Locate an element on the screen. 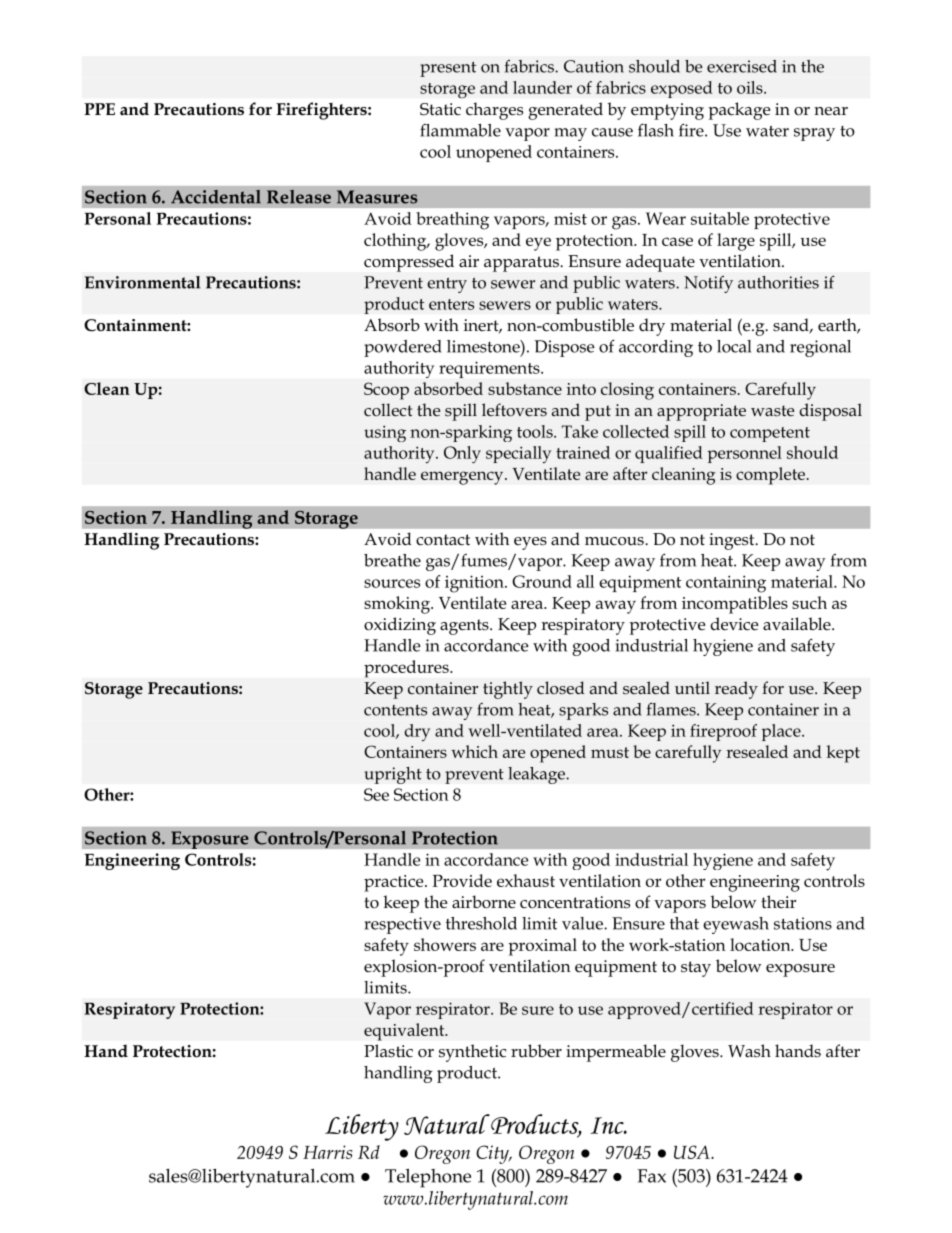 The height and width of the screenshot is (1233, 952). Environmental is located at coordinates (143, 282).
